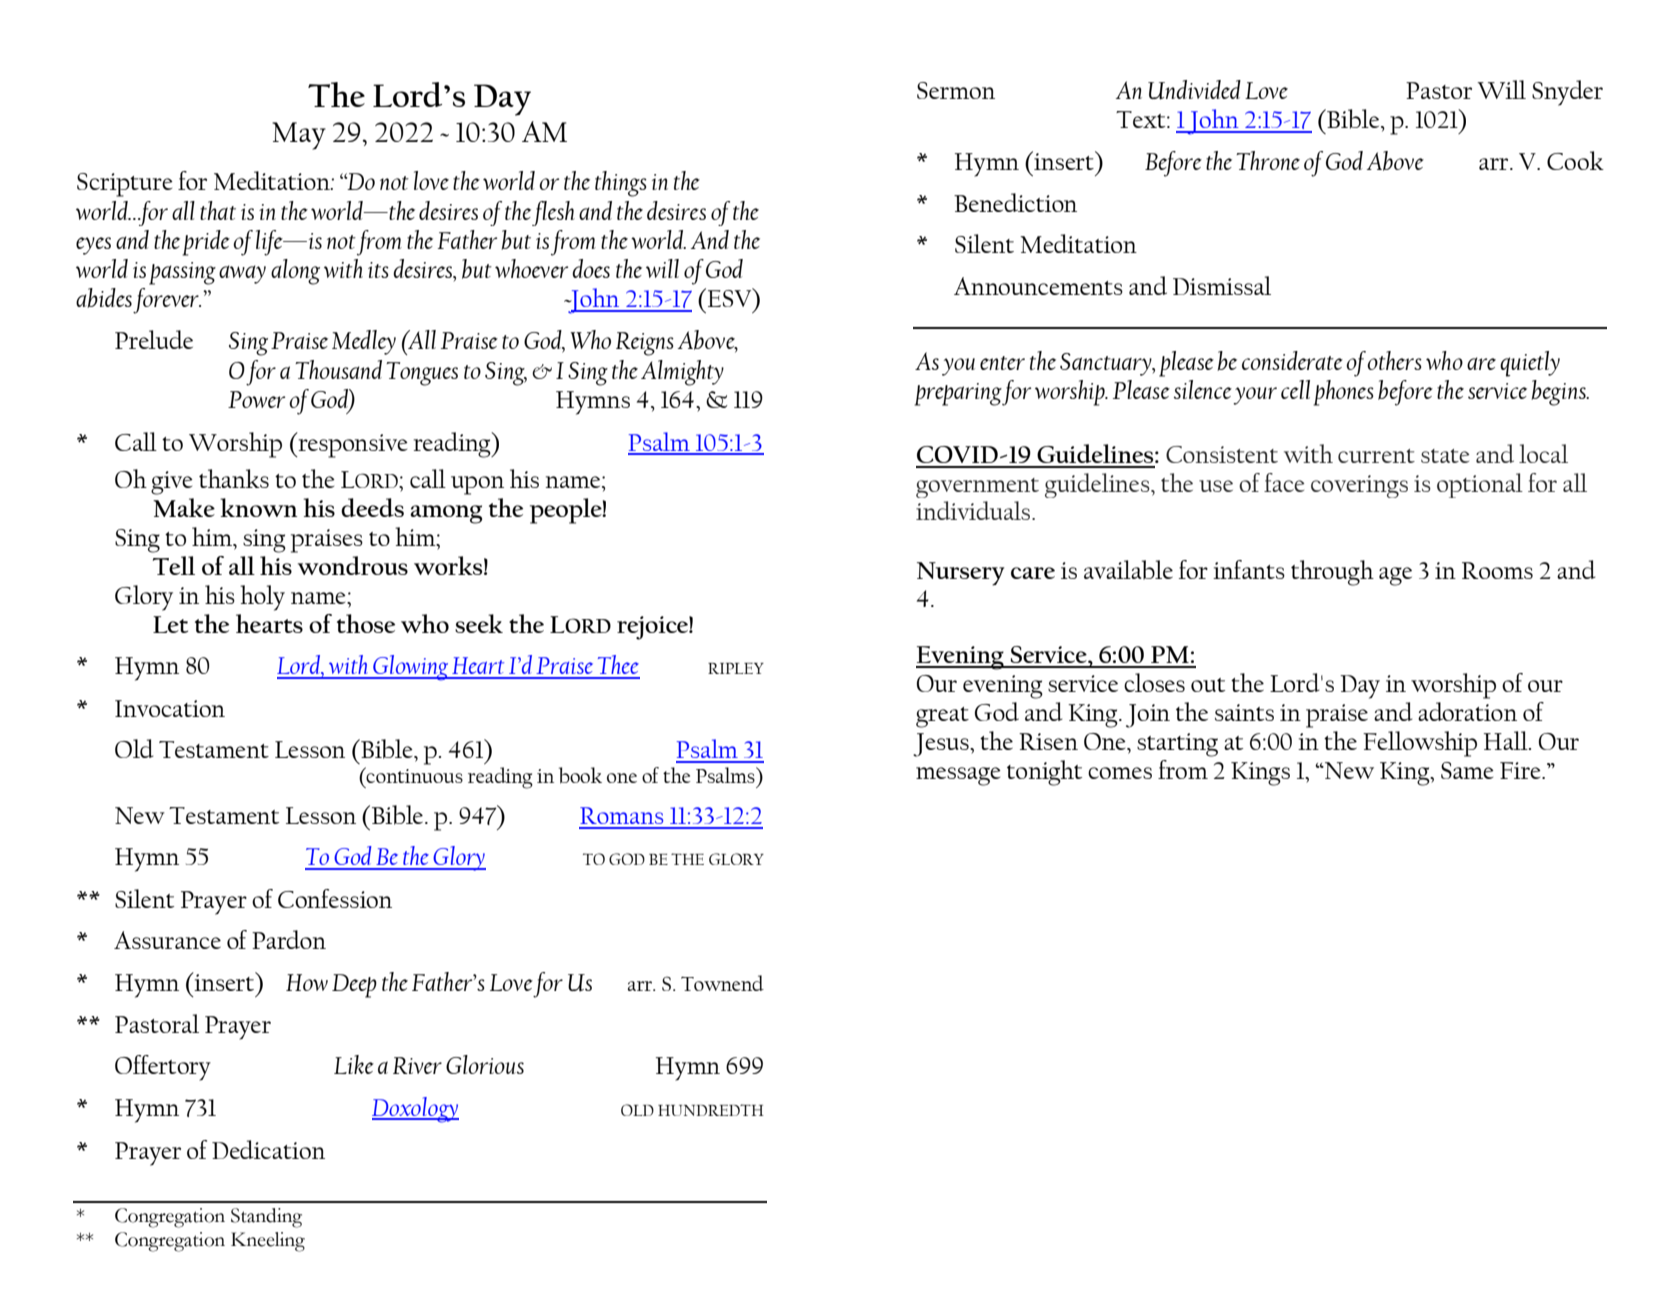 The height and width of the screenshot is (1297, 1679). What do you see at coordinates (711, 1110) in the screenshot?
I see `HUNDREDTH` at bounding box center [711, 1110].
